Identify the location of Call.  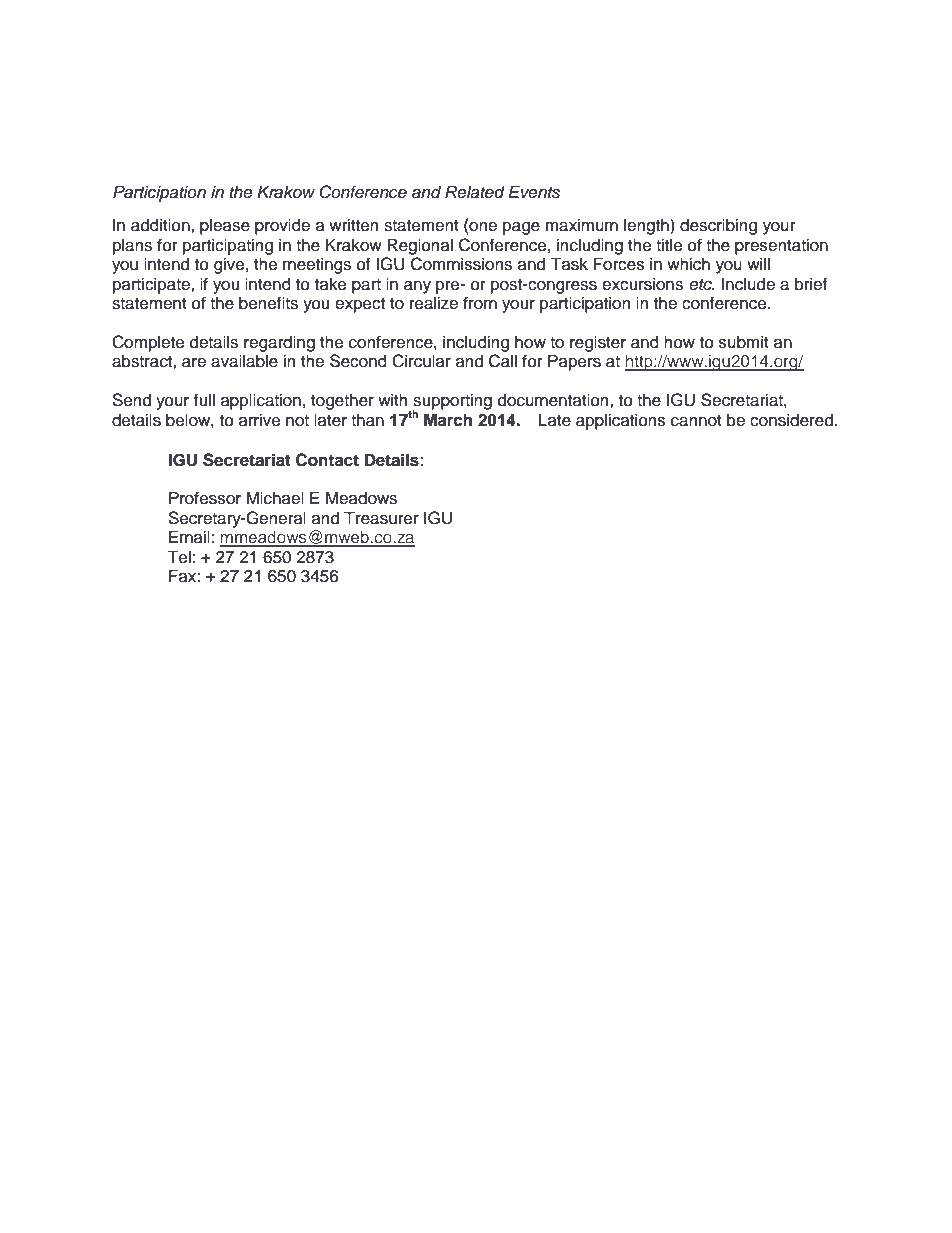
(503, 361).
